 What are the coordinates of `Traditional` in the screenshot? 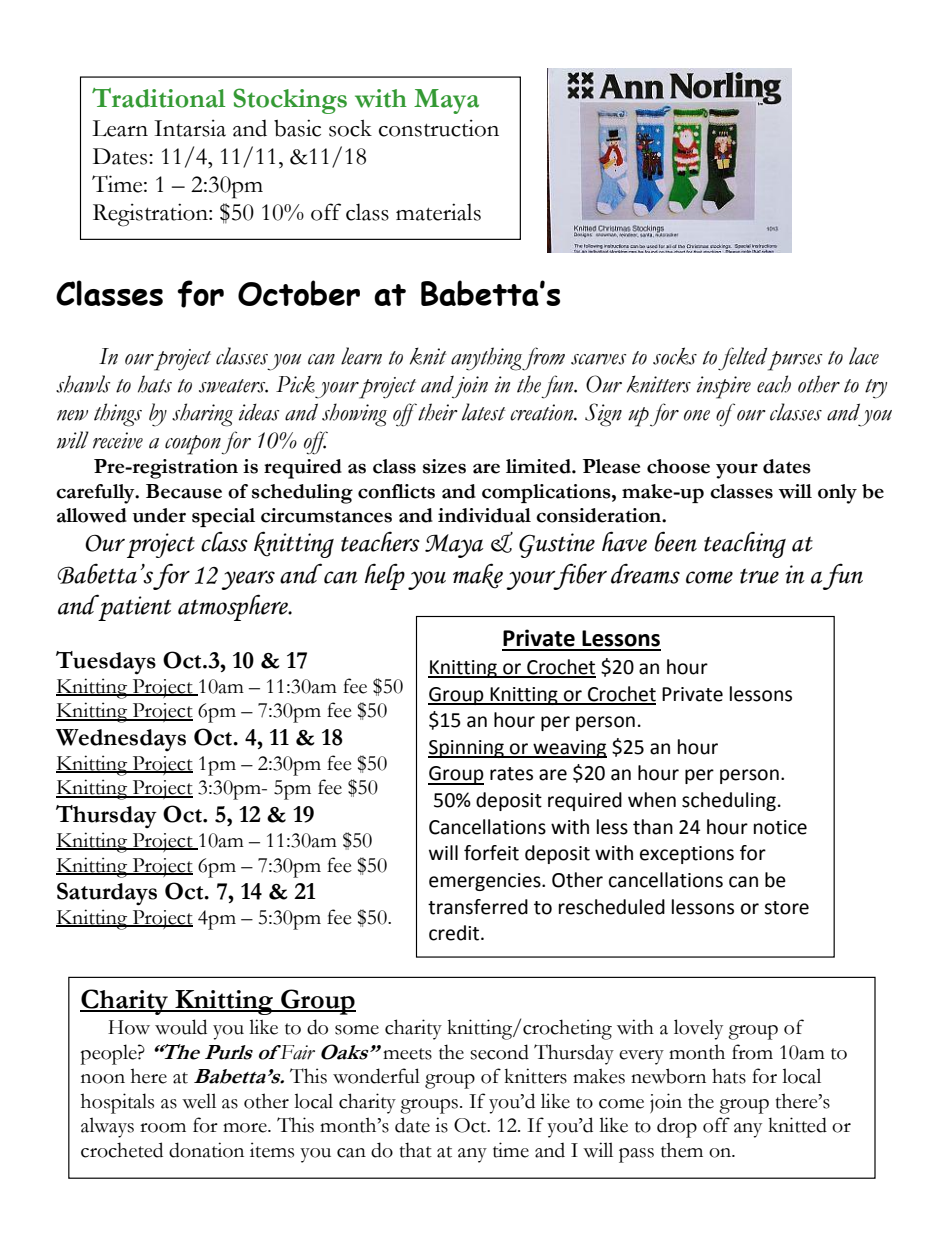 It's located at (159, 98).
